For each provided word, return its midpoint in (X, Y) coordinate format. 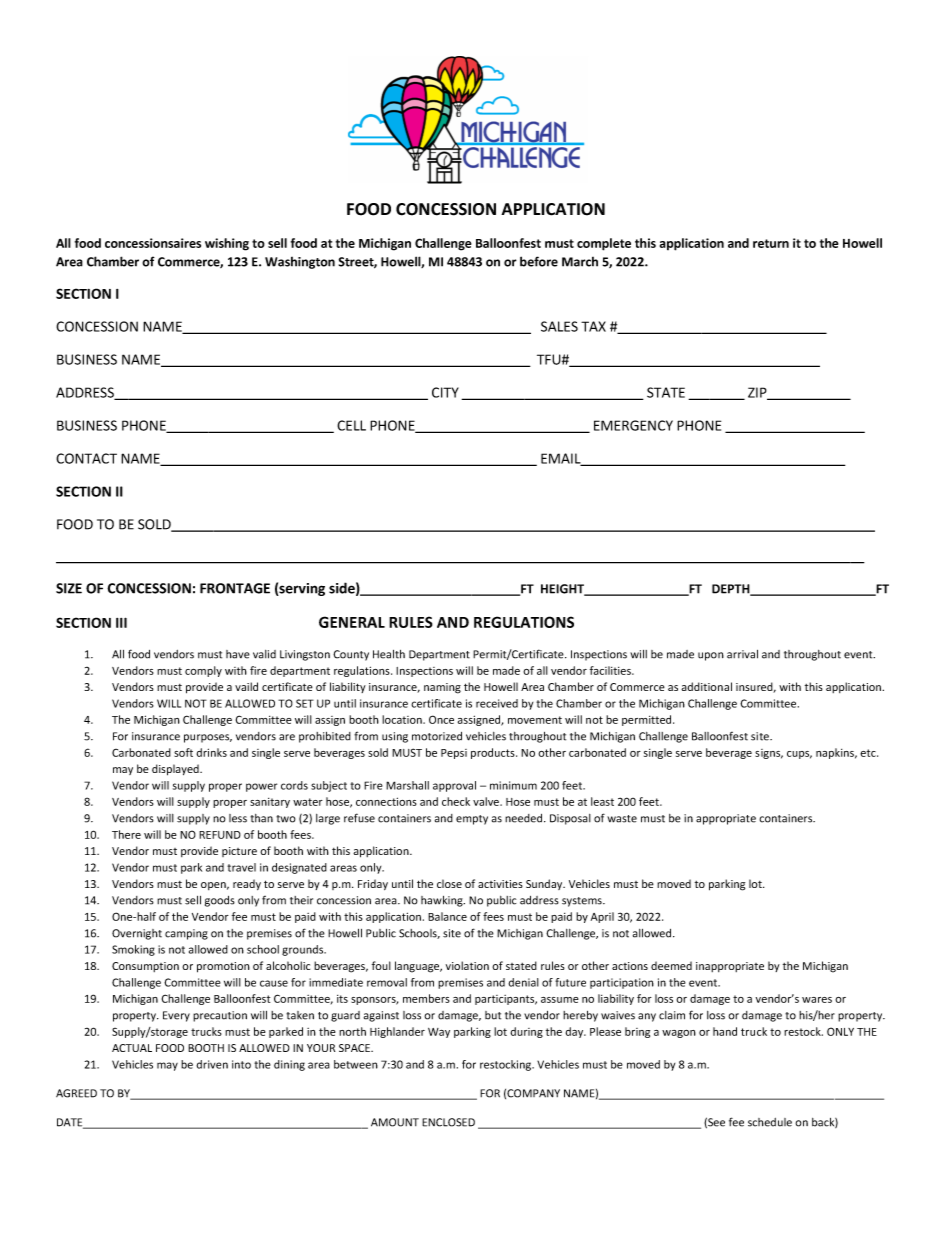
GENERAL (352, 622)
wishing (227, 244)
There (126, 834)
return (771, 243)
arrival (742, 654)
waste (622, 819)
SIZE (69, 588)
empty (472, 820)
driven (212, 1064)
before (539, 261)
